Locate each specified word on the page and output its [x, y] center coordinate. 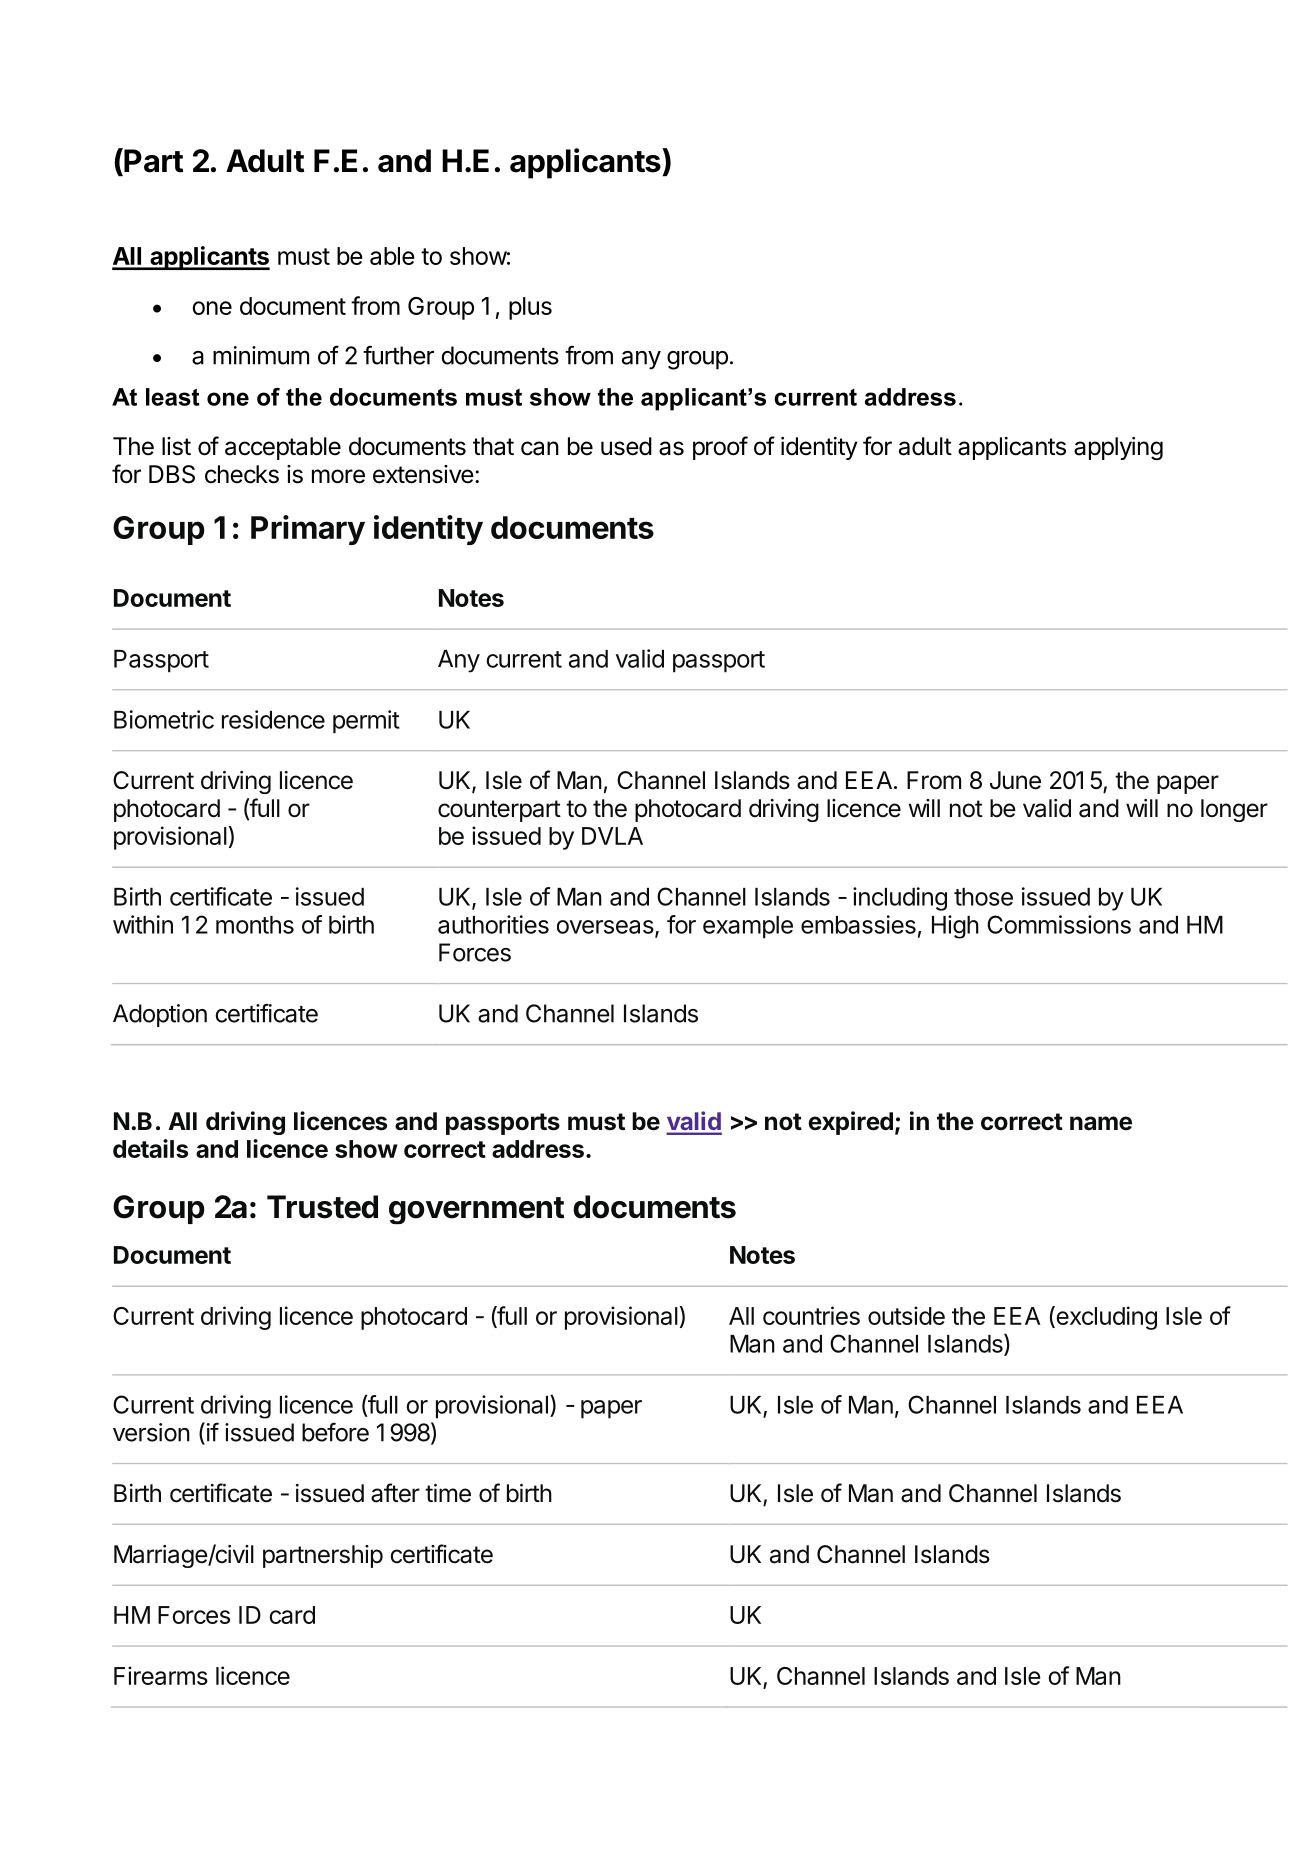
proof [720, 448]
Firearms [161, 1675]
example [748, 927]
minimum [261, 355]
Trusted [322, 1207]
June [1015, 780]
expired [850, 1123]
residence [273, 719]
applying [1118, 449]
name [1101, 1123]
